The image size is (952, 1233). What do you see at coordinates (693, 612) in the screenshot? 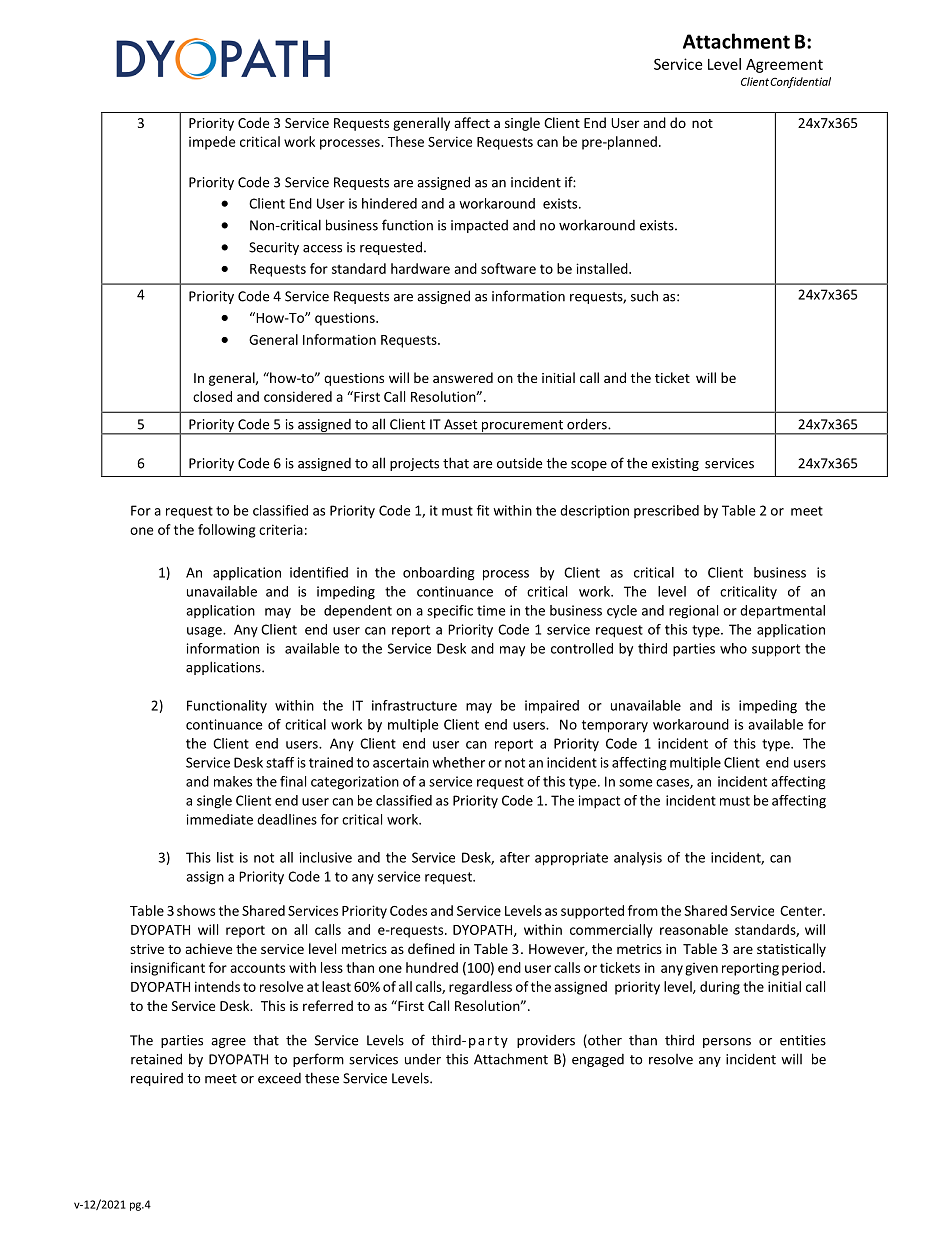
I see `regional` at bounding box center [693, 612].
